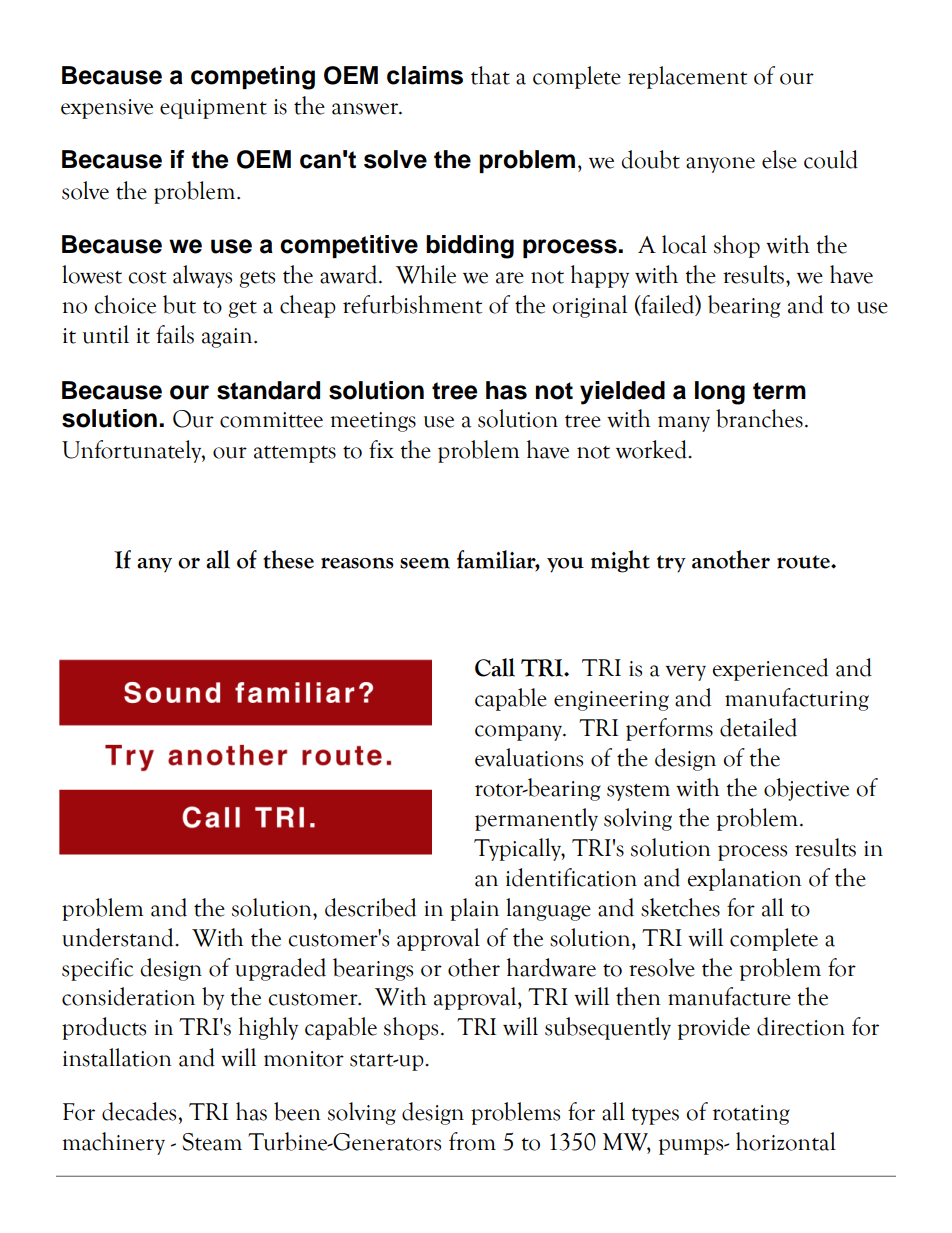 This page has height=1233, width=952. I want to click on from, so click(472, 1141).
